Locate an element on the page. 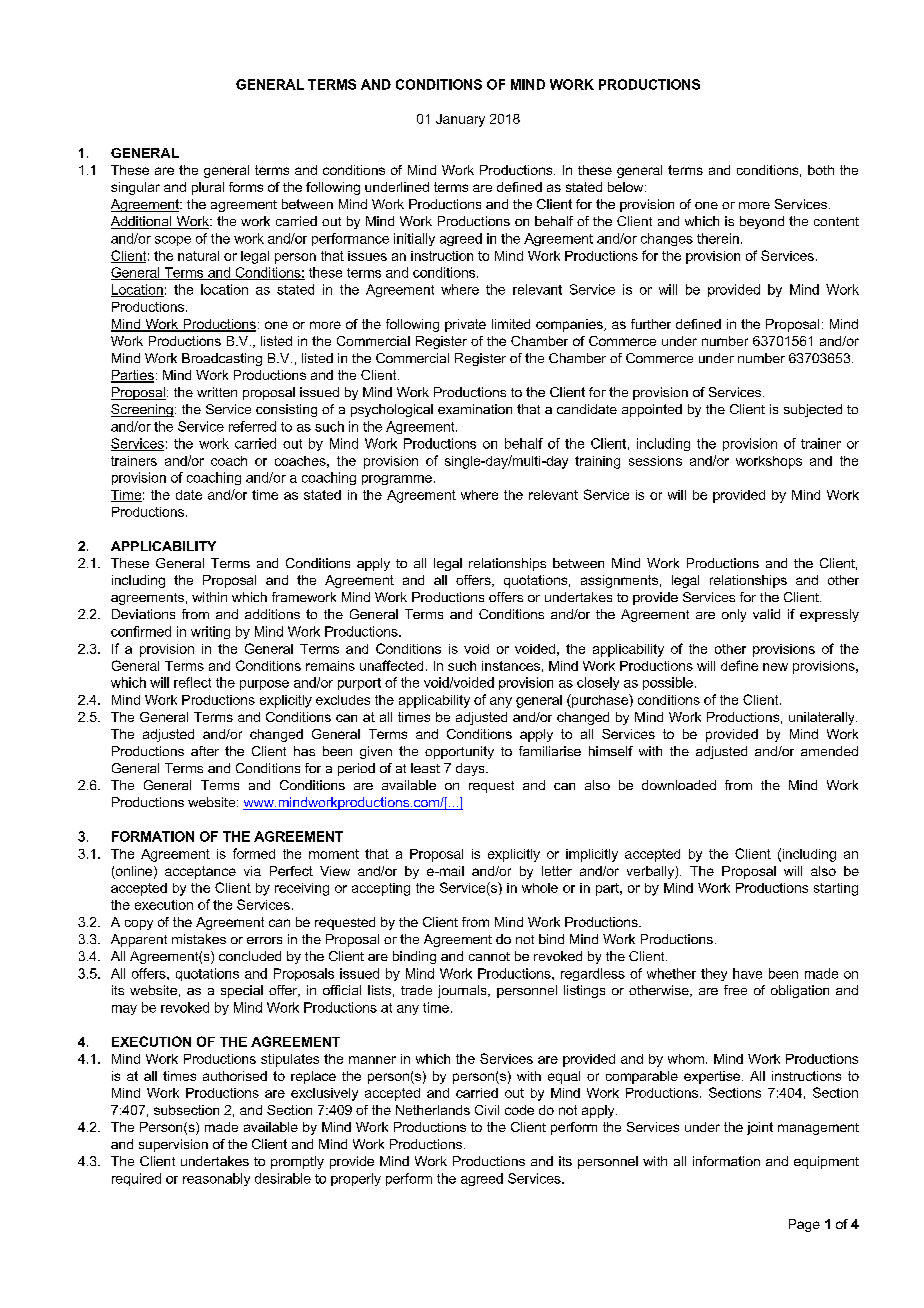 This document has width=924, height=1308. plural is located at coordinates (208, 188).
